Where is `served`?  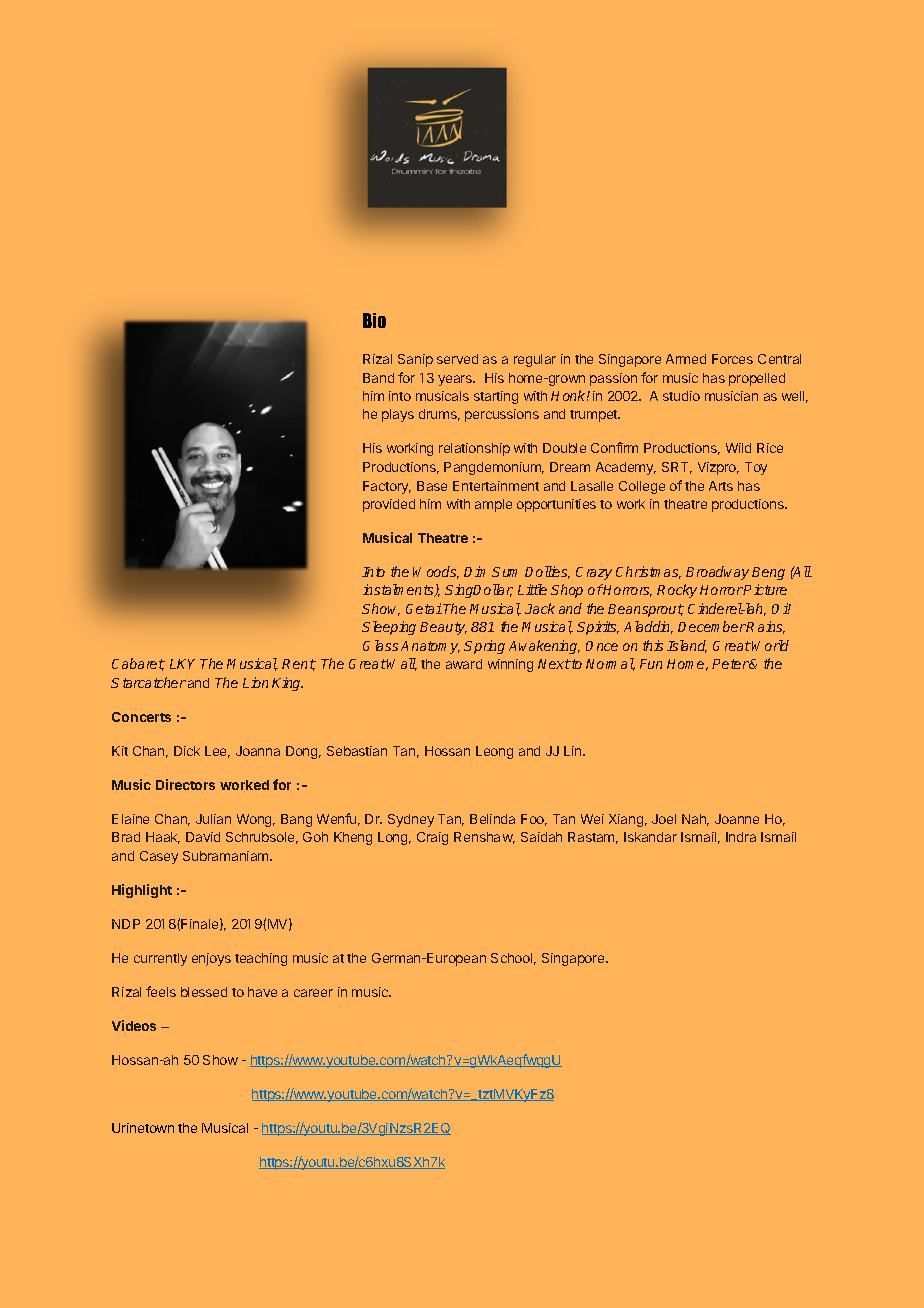
served is located at coordinates (457, 359).
